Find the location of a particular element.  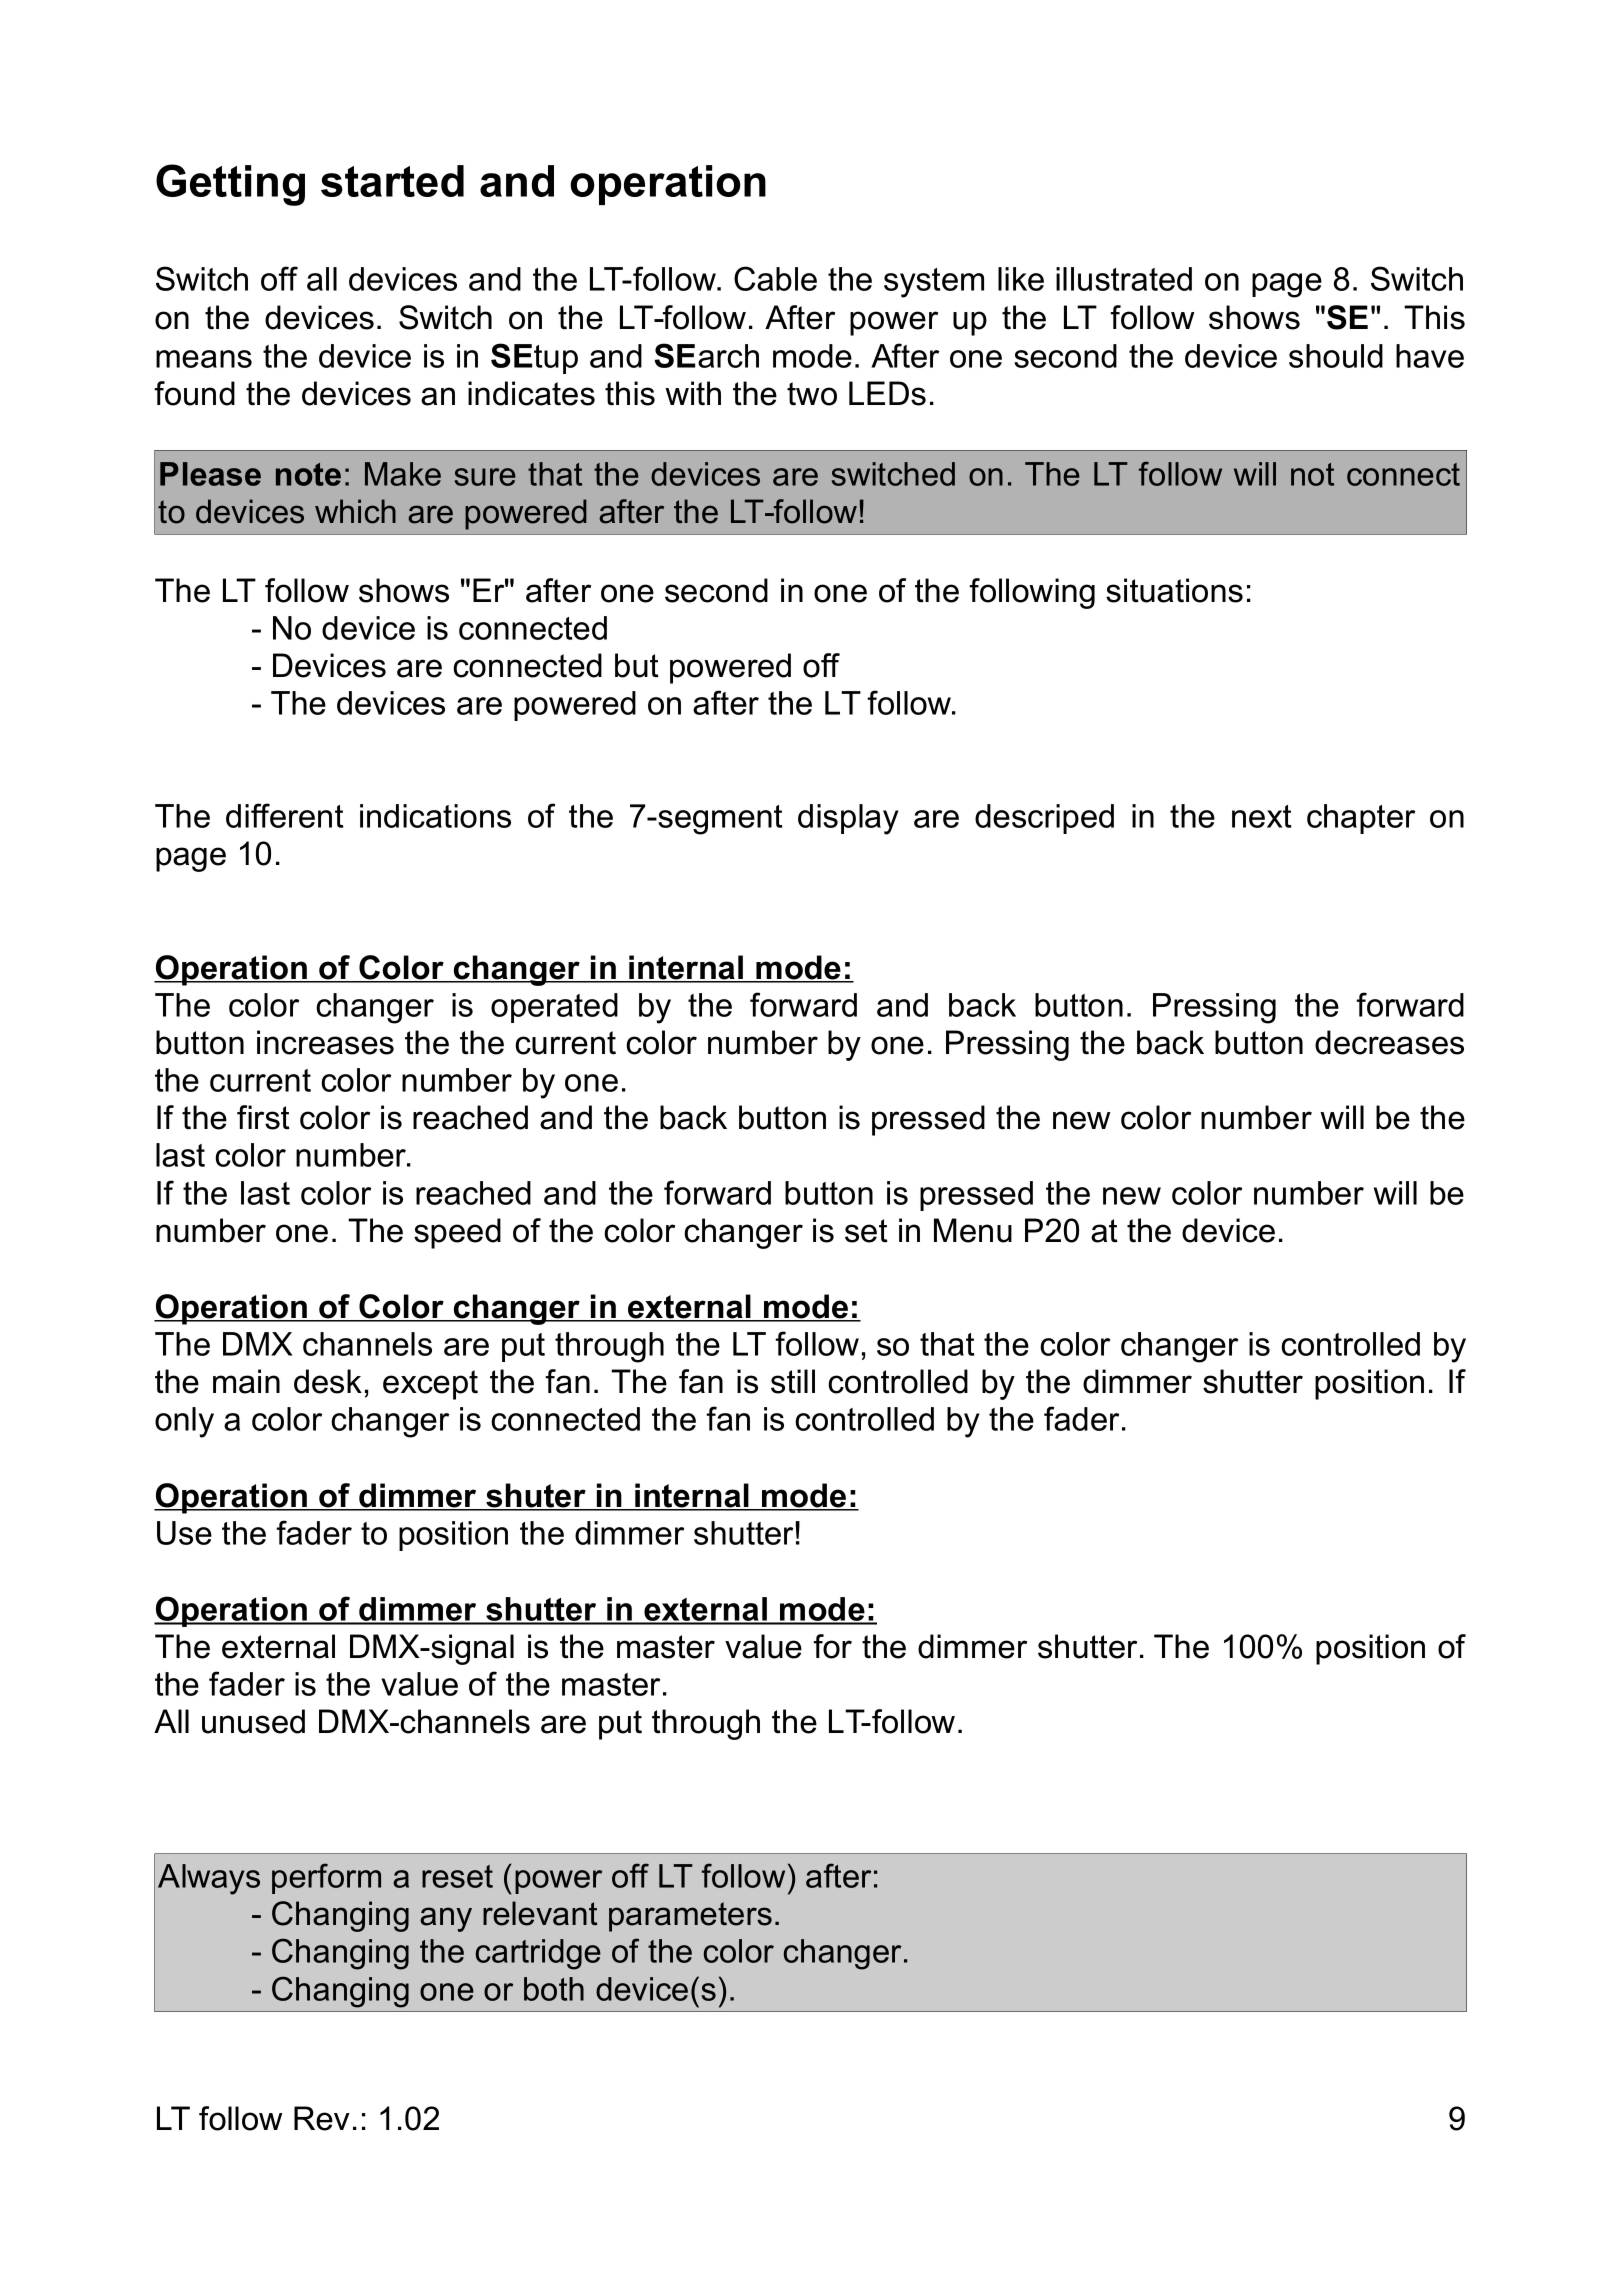

Menu is located at coordinates (973, 1230).
